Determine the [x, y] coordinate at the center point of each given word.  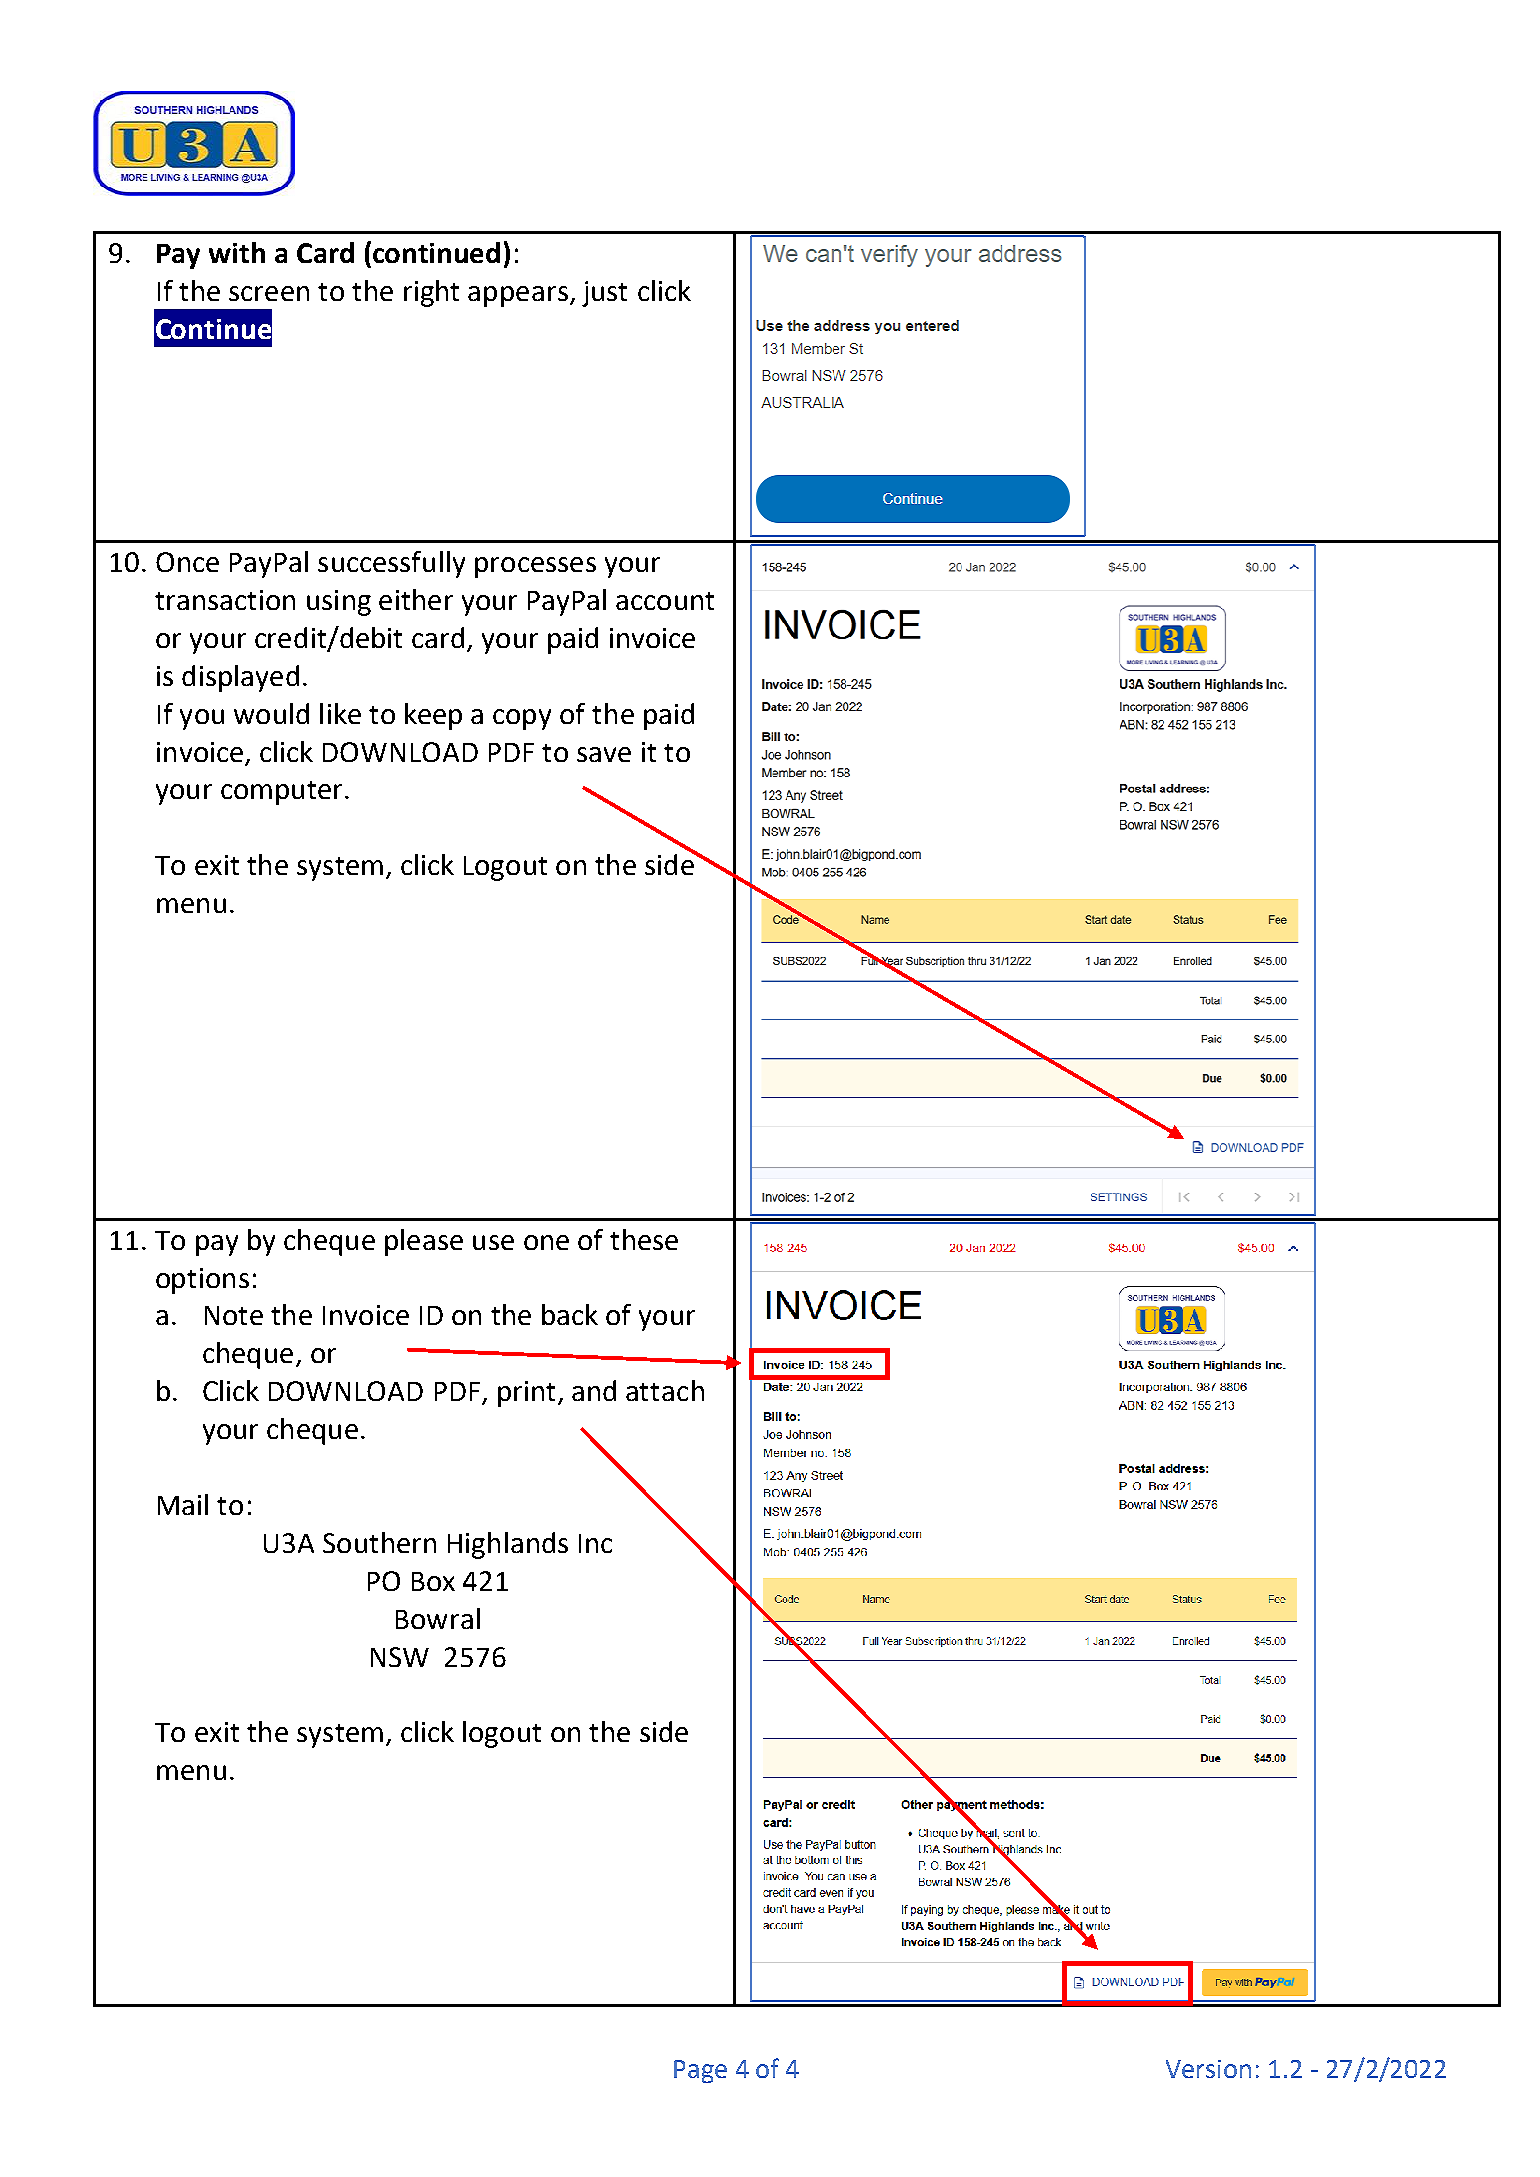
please [424, 1242]
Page [700, 2071]
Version [1208, 2069]
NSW [400, 1657]
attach [665, 1390]
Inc [595, 1543]
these [644, 1239]
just [604, 294]
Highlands [508, 1545]
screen [269, 293]
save [604, 754]
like [340, 713]
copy [522, 719]
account [665, 601]
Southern [379, 1542]
